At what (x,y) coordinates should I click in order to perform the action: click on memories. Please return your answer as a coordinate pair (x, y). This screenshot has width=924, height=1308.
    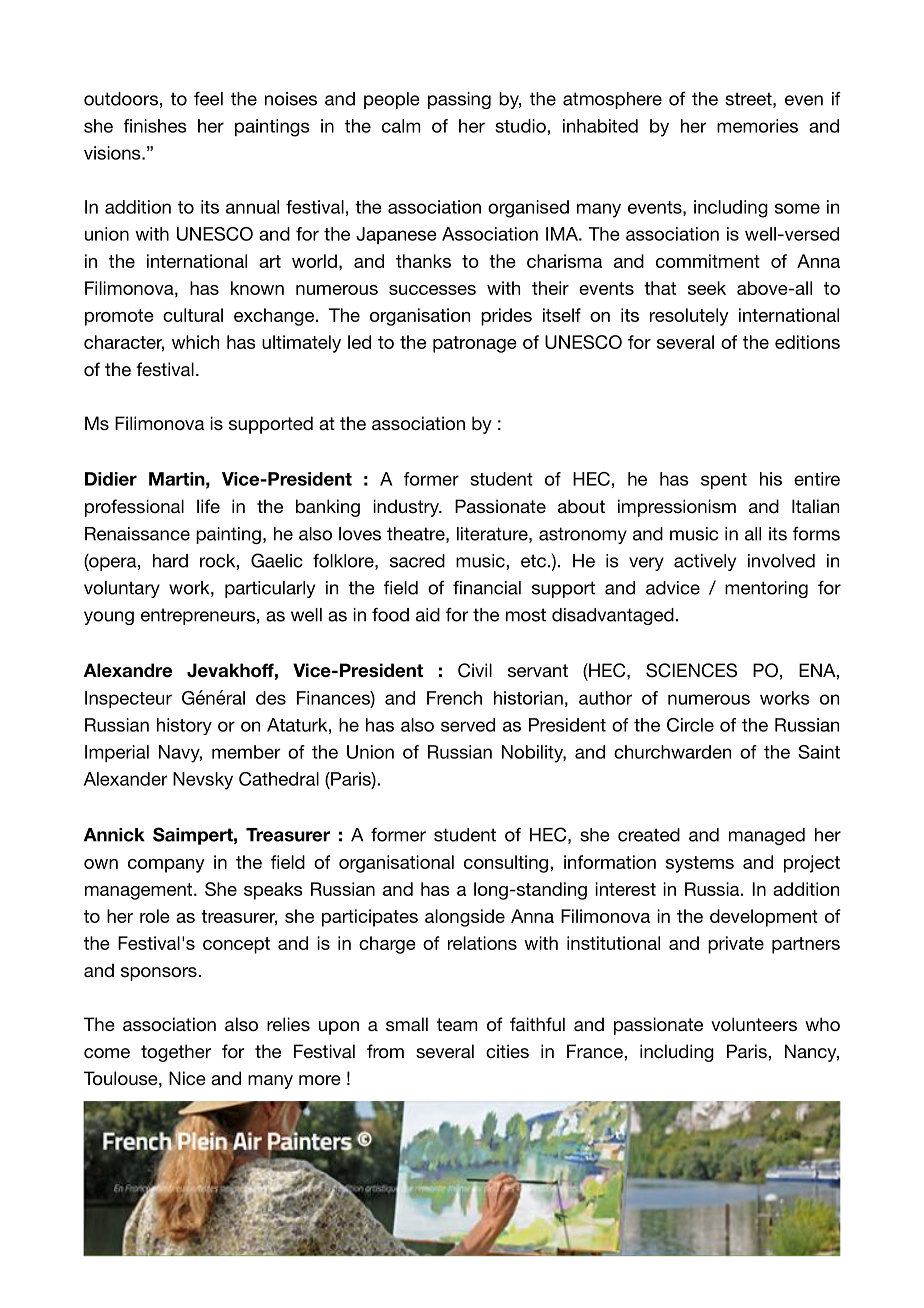
    Looking at the image, I should click on (757, 126).
